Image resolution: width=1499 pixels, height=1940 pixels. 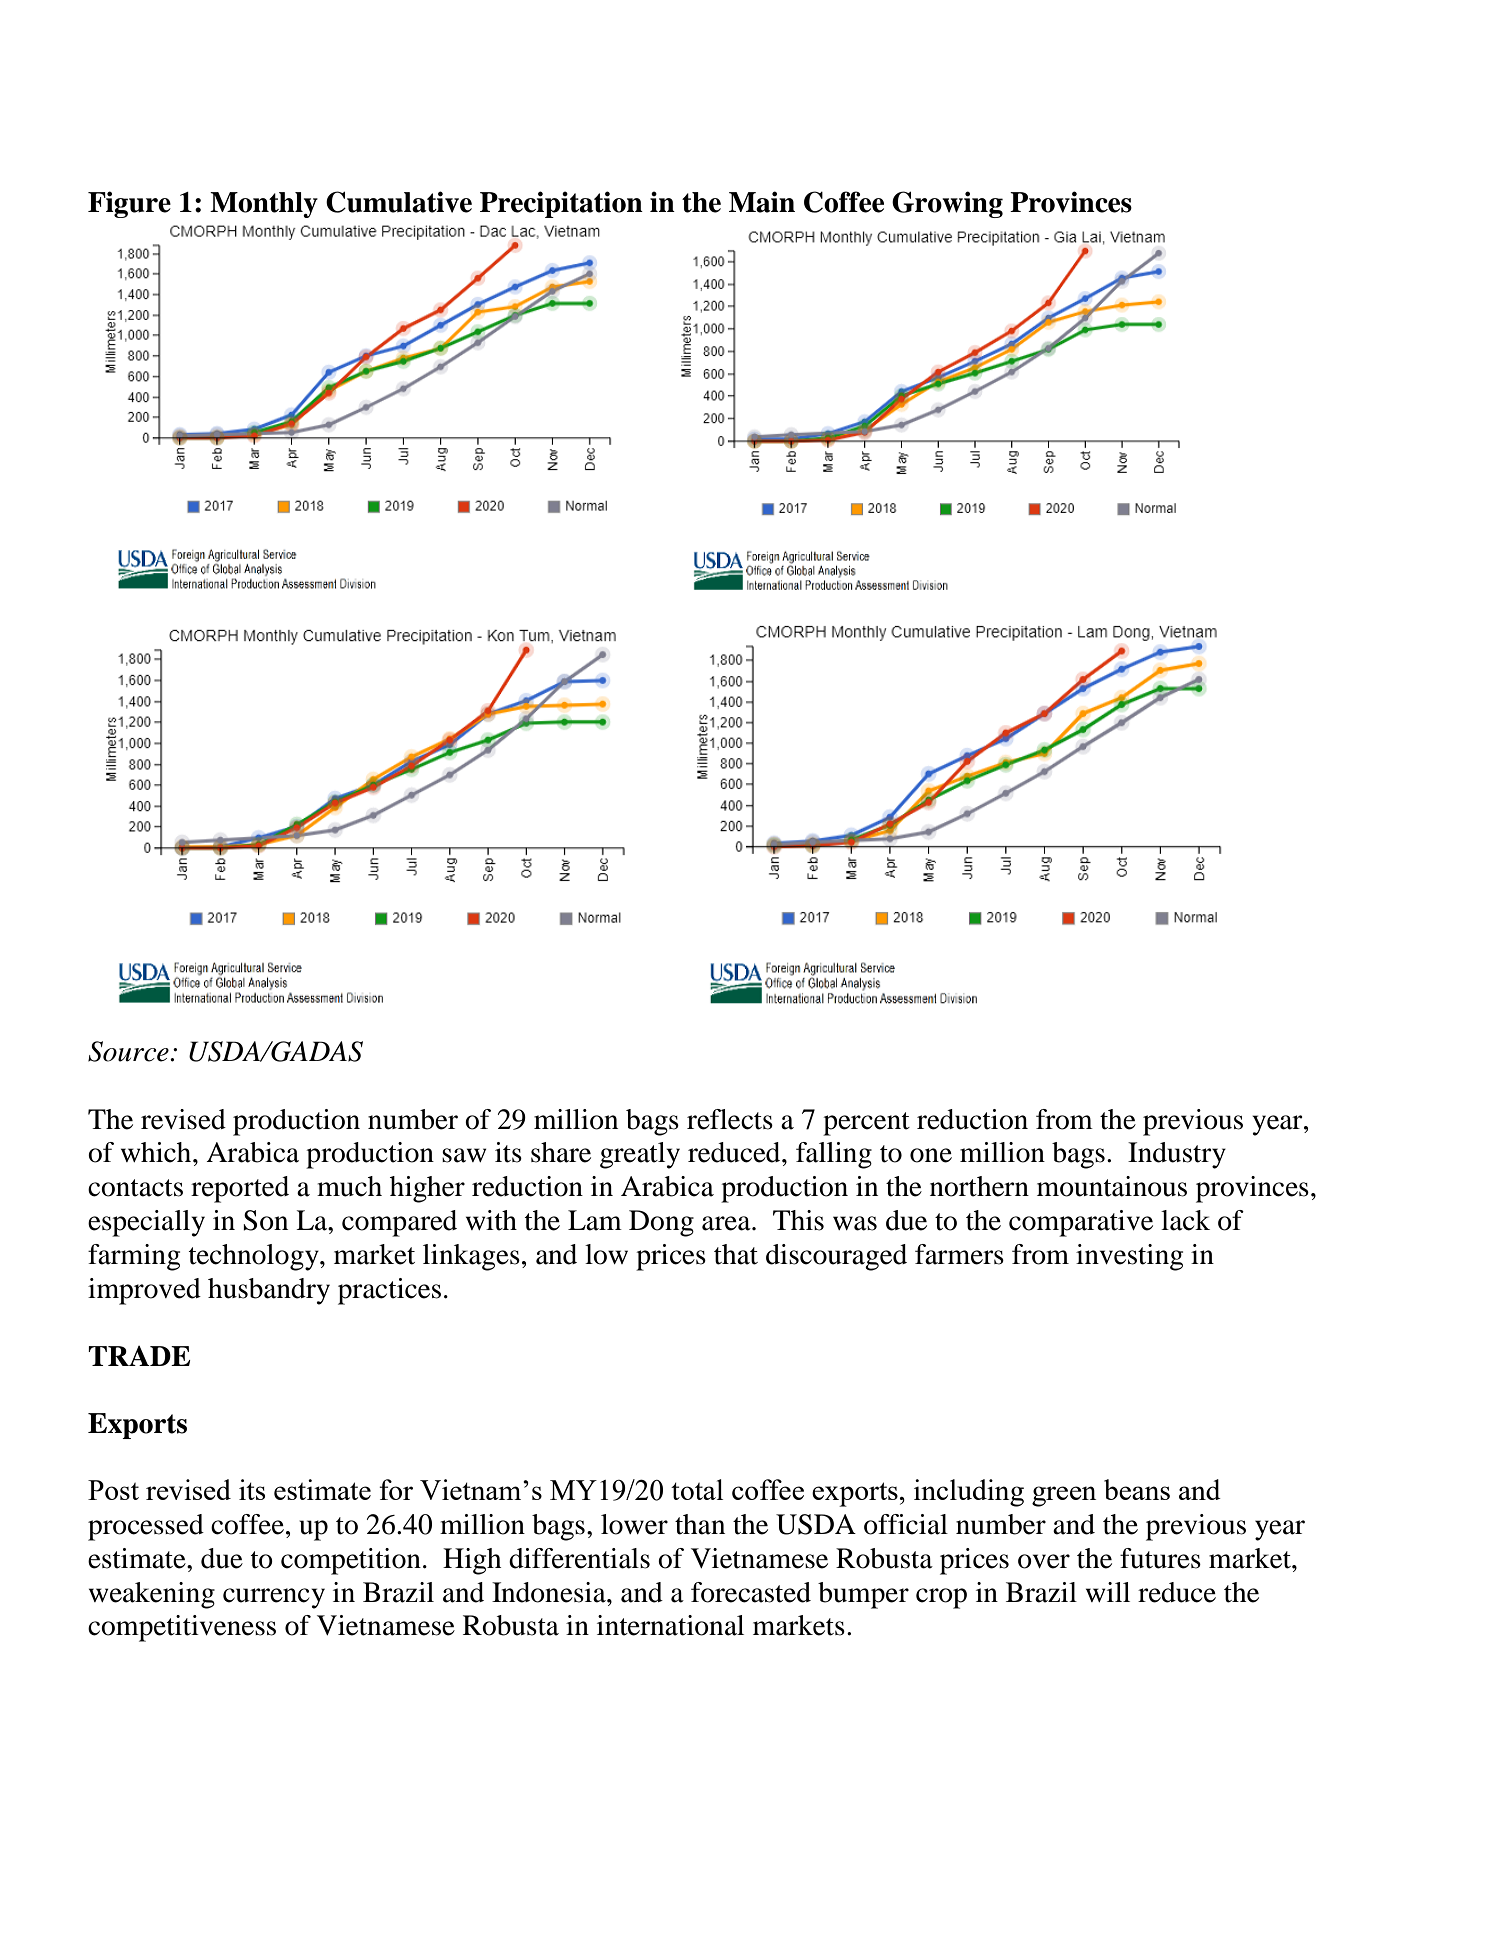 What do you see at coordinates (240, 1189) in the image?
I see `reported` at bounding box center [240, 1189].
